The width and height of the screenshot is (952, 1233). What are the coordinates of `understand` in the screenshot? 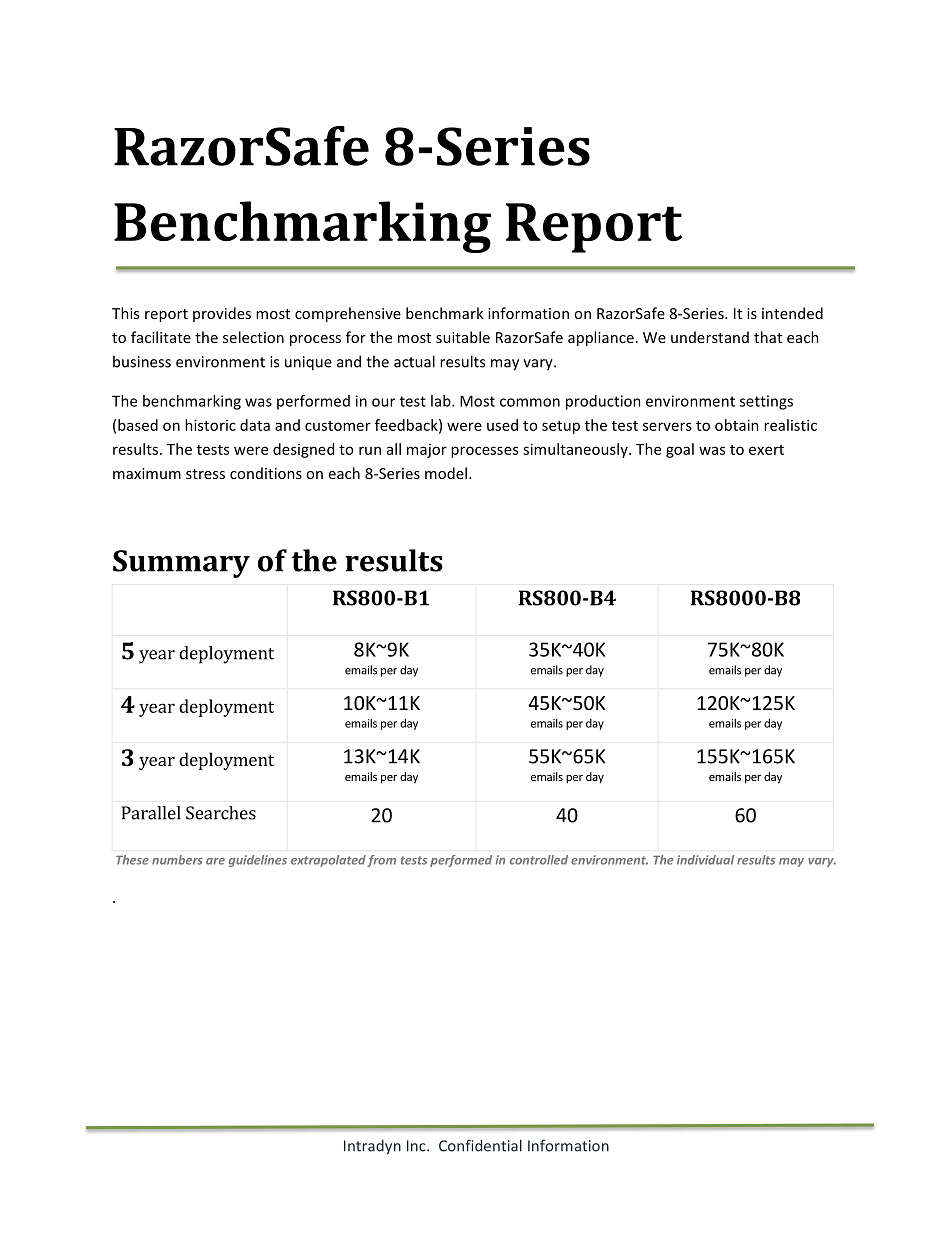 It's located at (710, 337).
